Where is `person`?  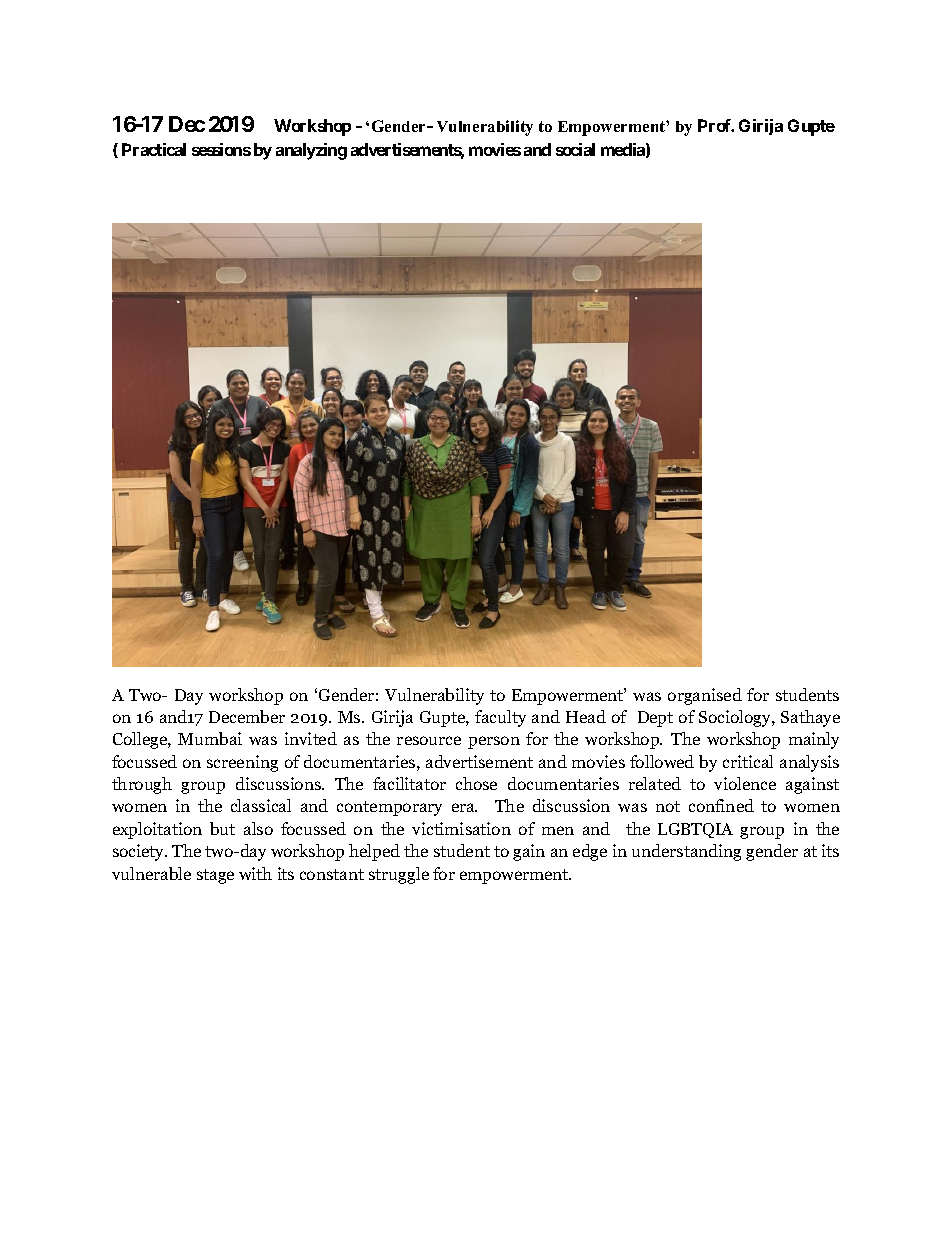
person is located at coordinates (494, 742).
